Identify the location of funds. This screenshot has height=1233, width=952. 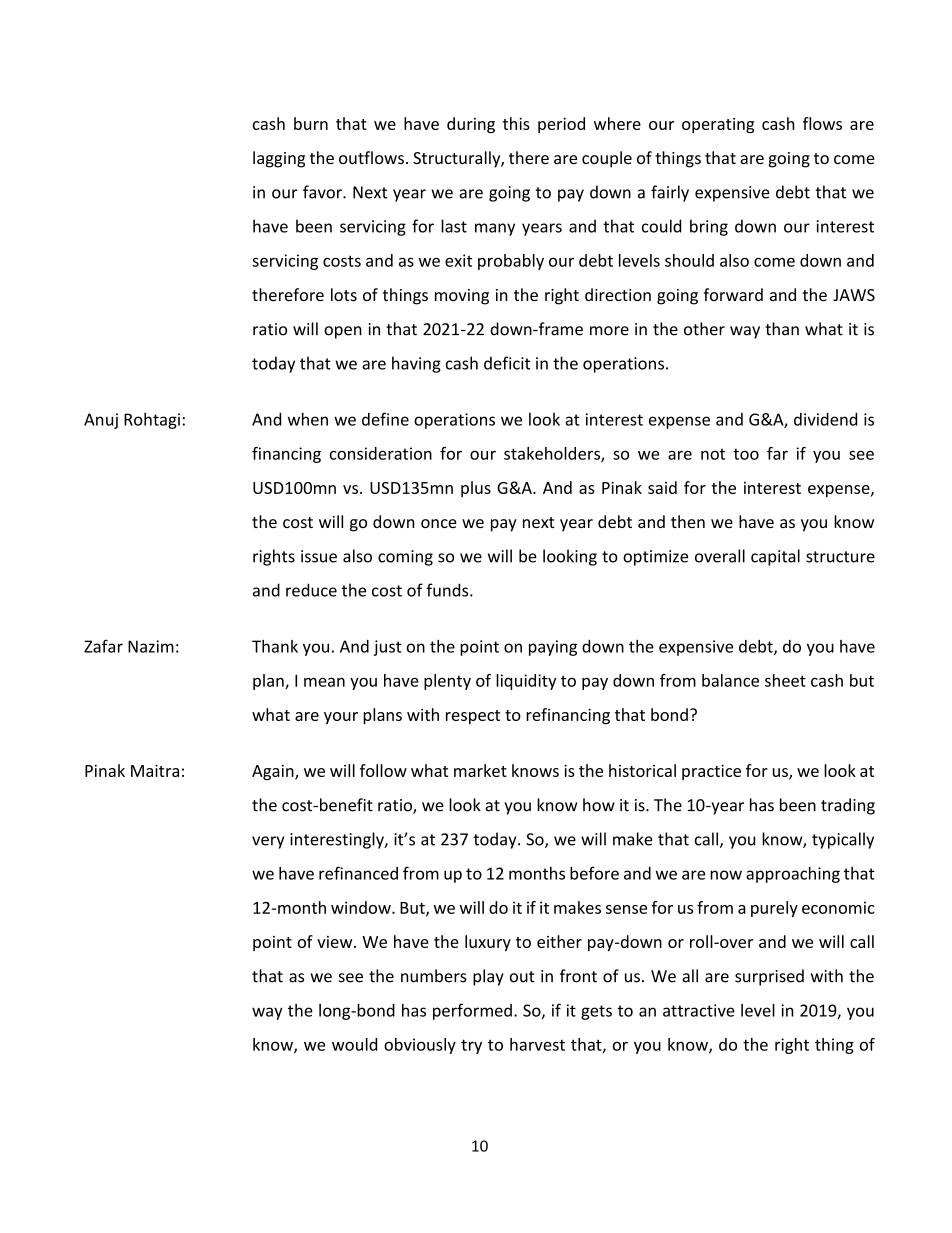
(448, 590).
